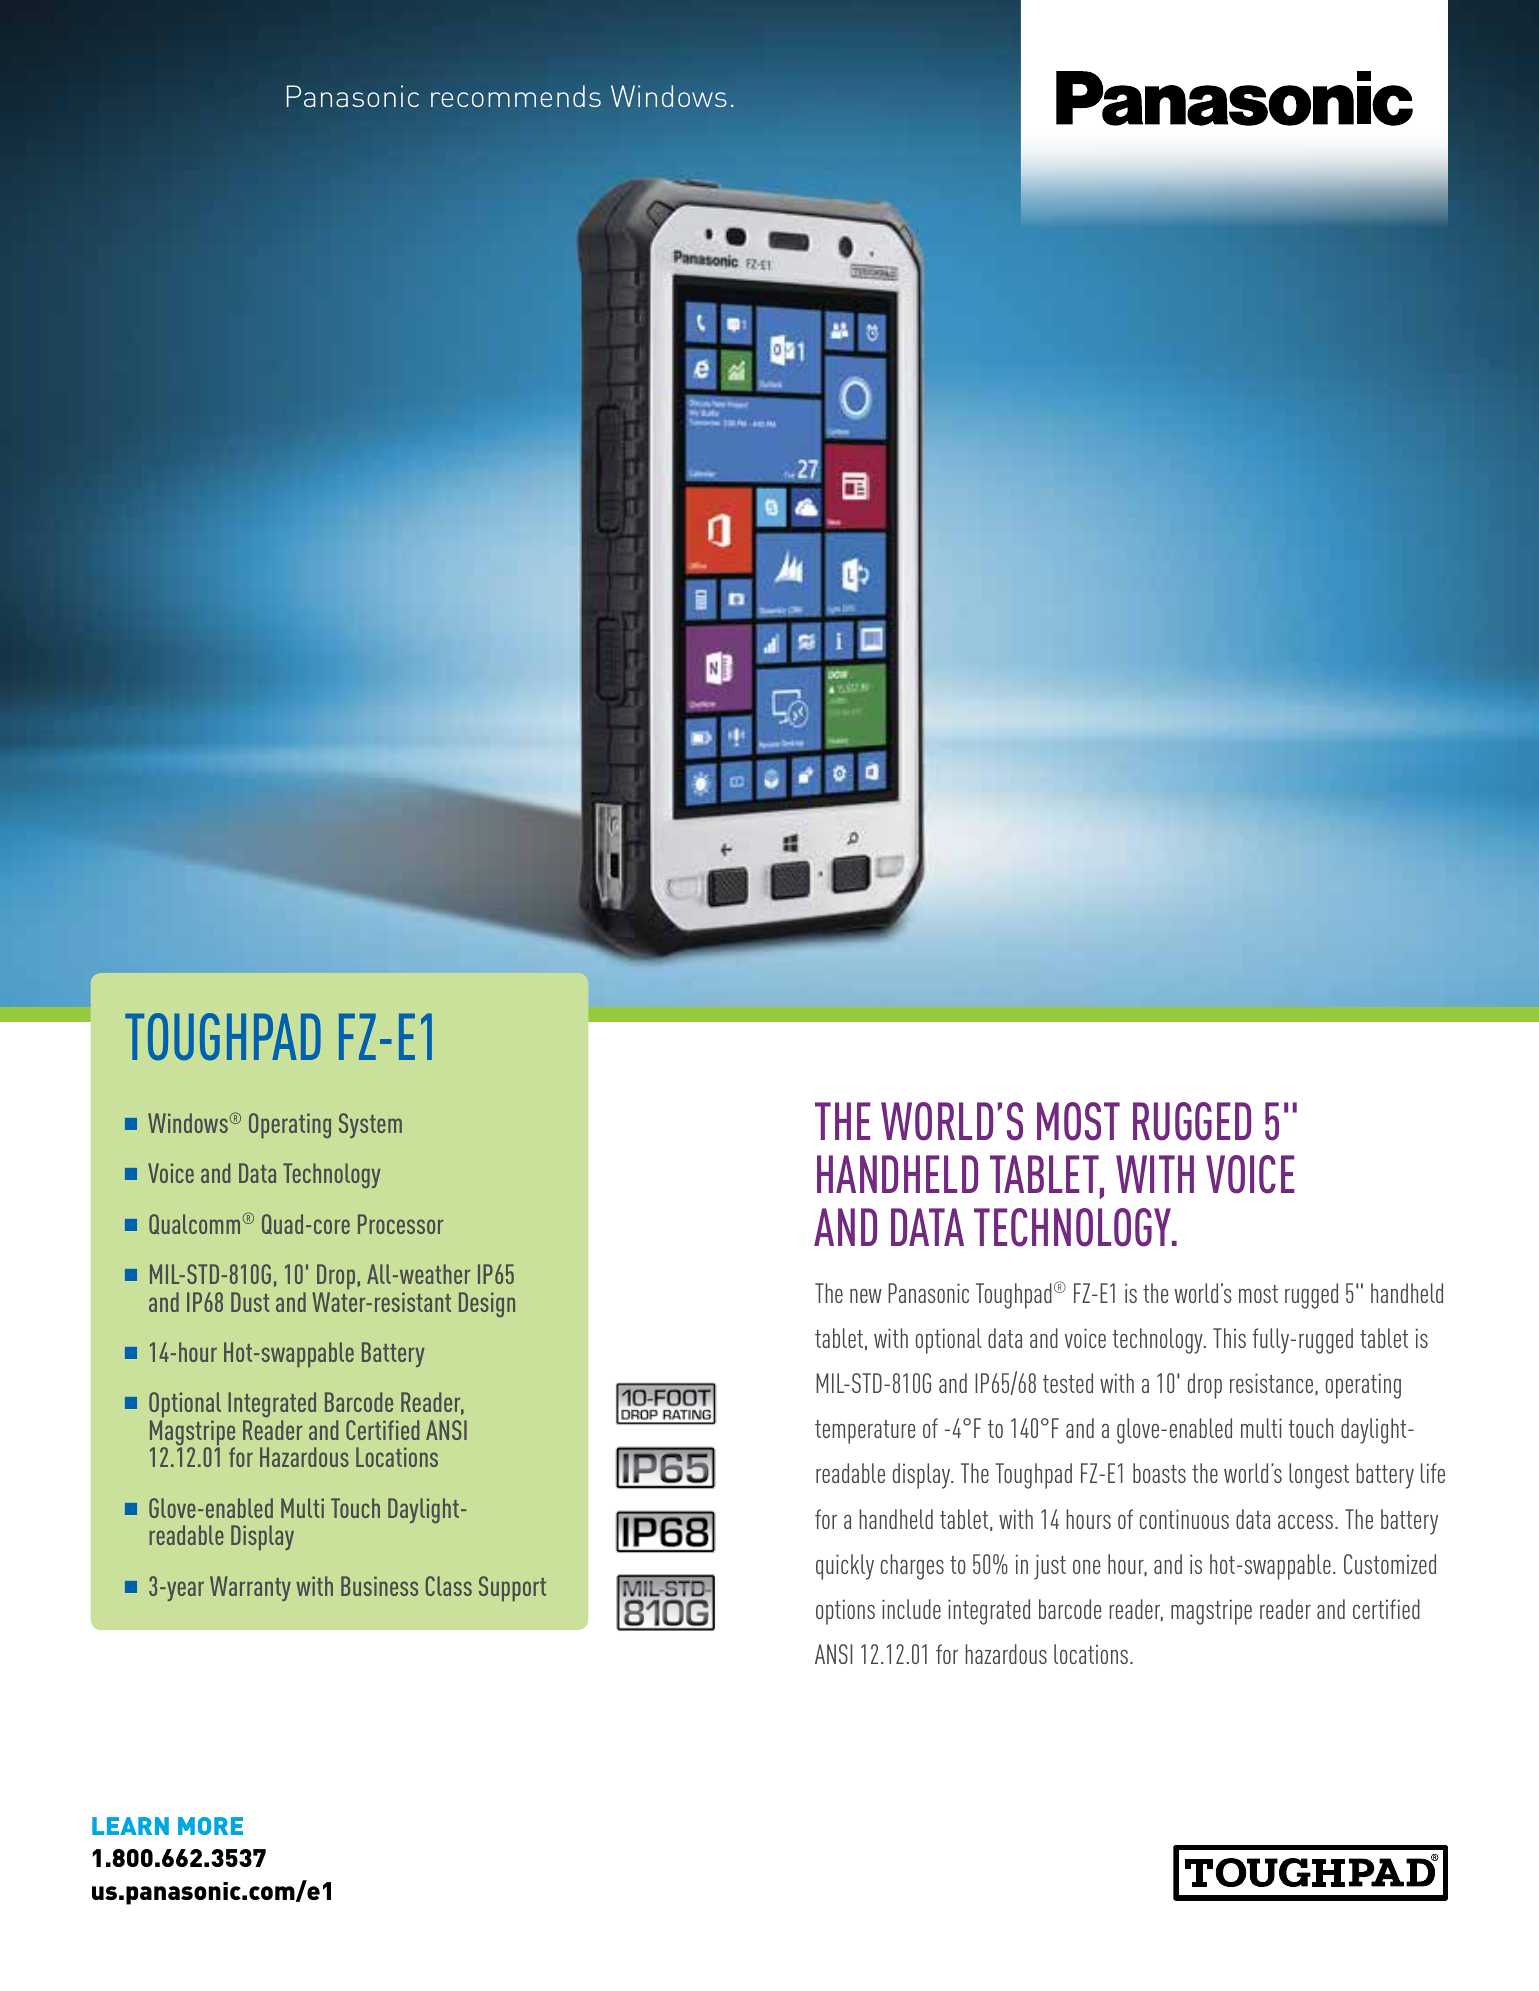 Image resolution: width=1539 pixels, height=1991 pixels. I want to click on This, so click(1229, 1338).
